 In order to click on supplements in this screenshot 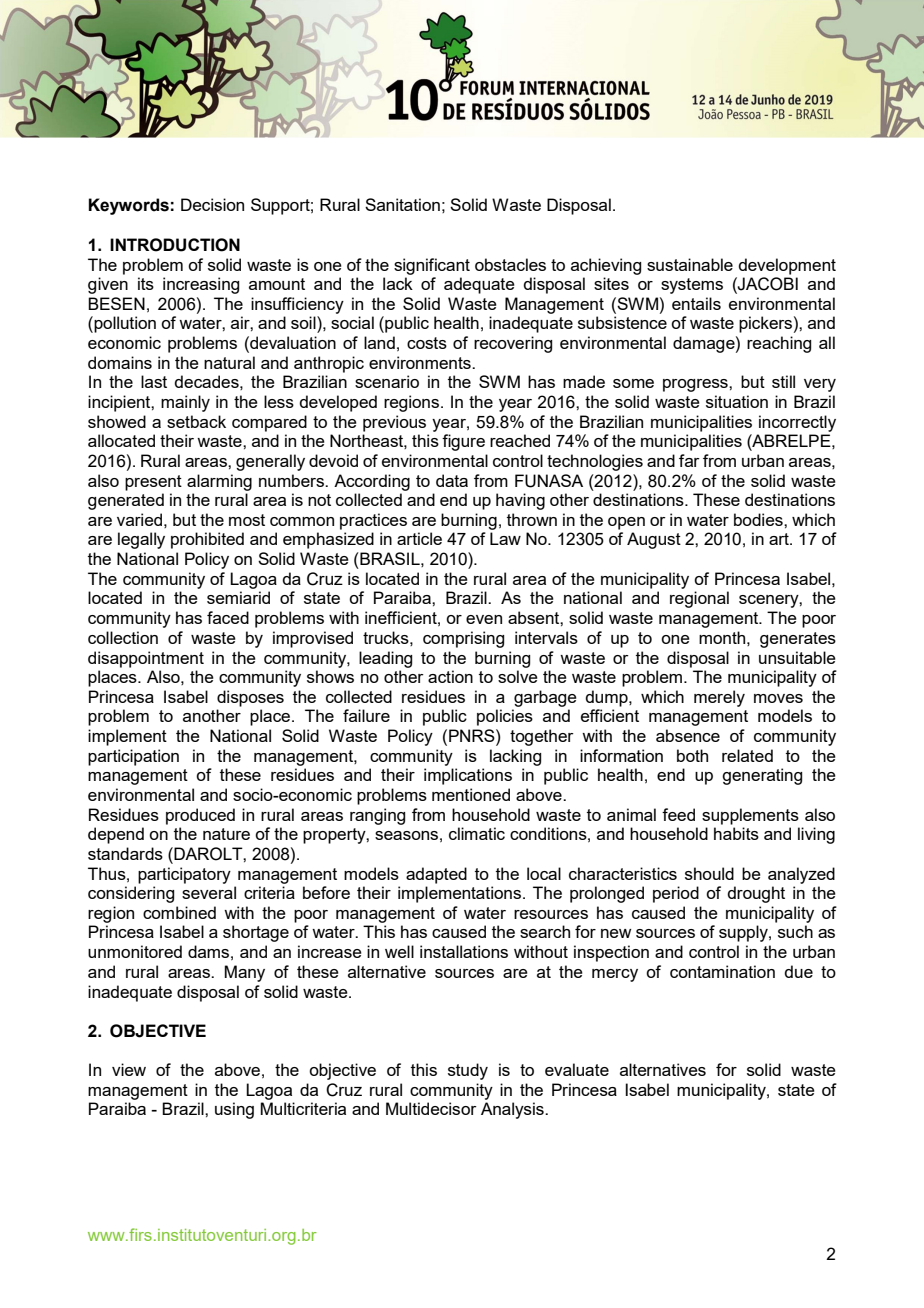, I will do `click(750, 816)`.
